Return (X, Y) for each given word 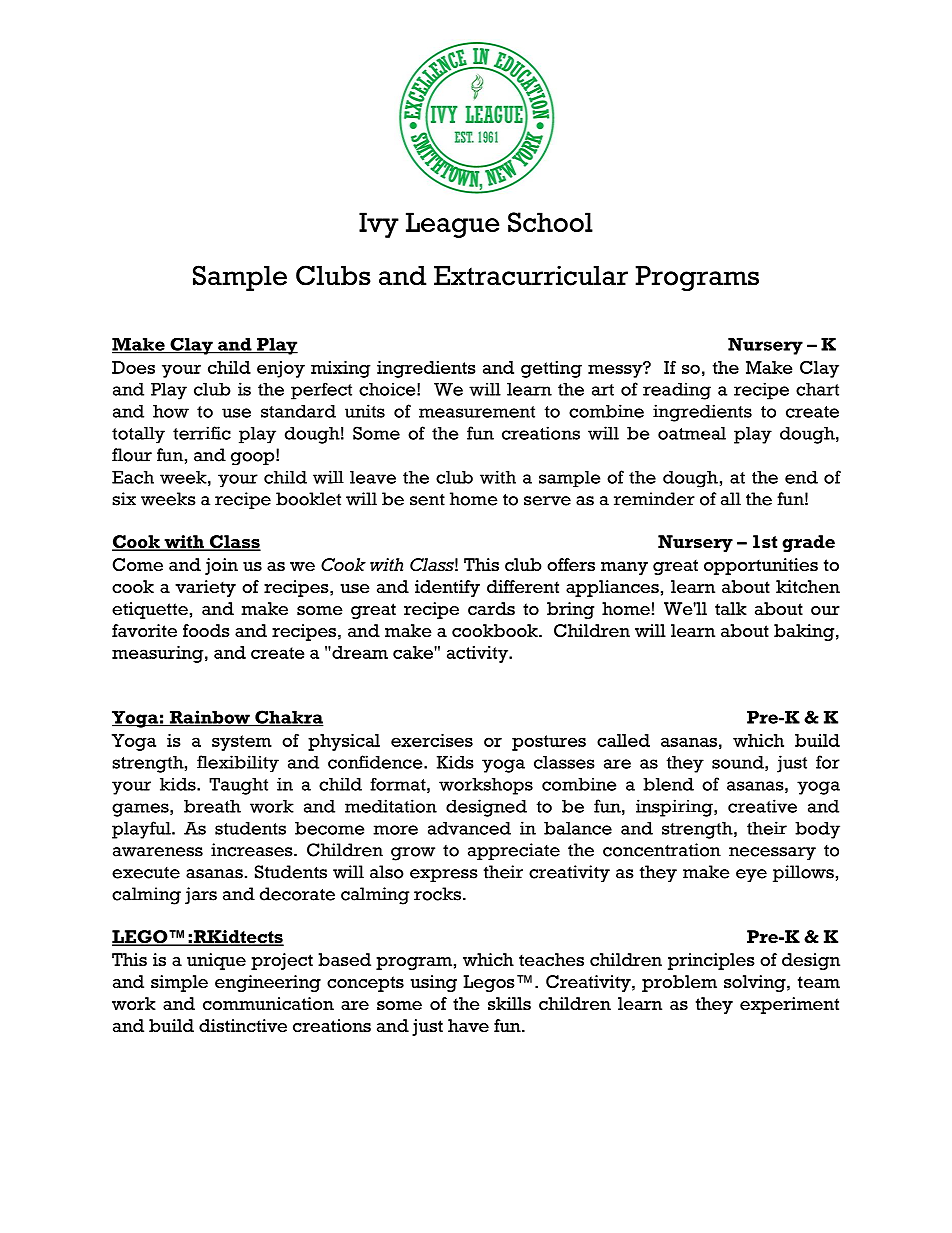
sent (427, 500)
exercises (432, 740)
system (242, 743)
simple (179, 983)
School (550, 222)
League (452, 225)
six (124, 499)
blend (668, 784)
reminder (654, 499)
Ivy (379, 225)
